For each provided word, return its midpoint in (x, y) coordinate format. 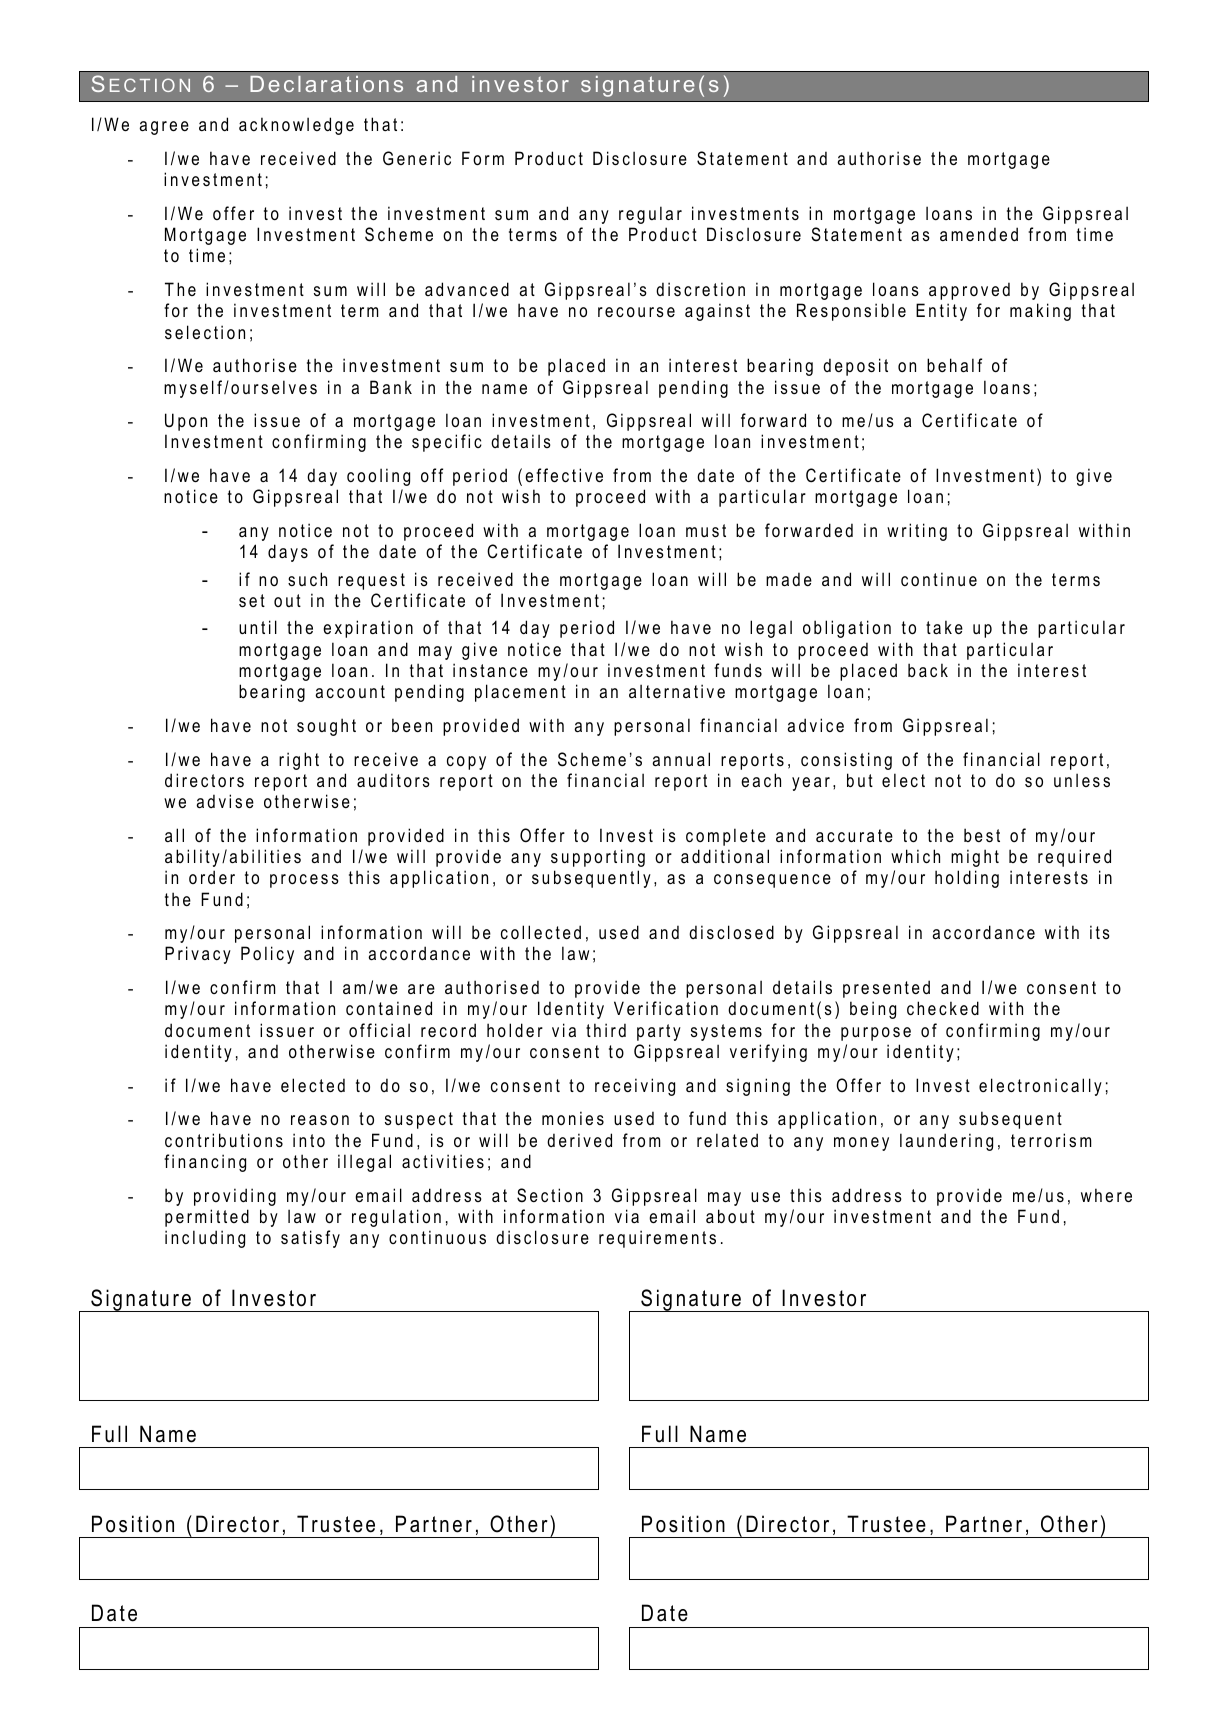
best (982, 835)
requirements (657, 1239)
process (304, 881)
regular (650, 215)
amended (979, 234)
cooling (378, 477)
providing (235, 1197)
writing (917, 532)
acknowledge (296, 126)
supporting (598, 858)
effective (564, 475)
